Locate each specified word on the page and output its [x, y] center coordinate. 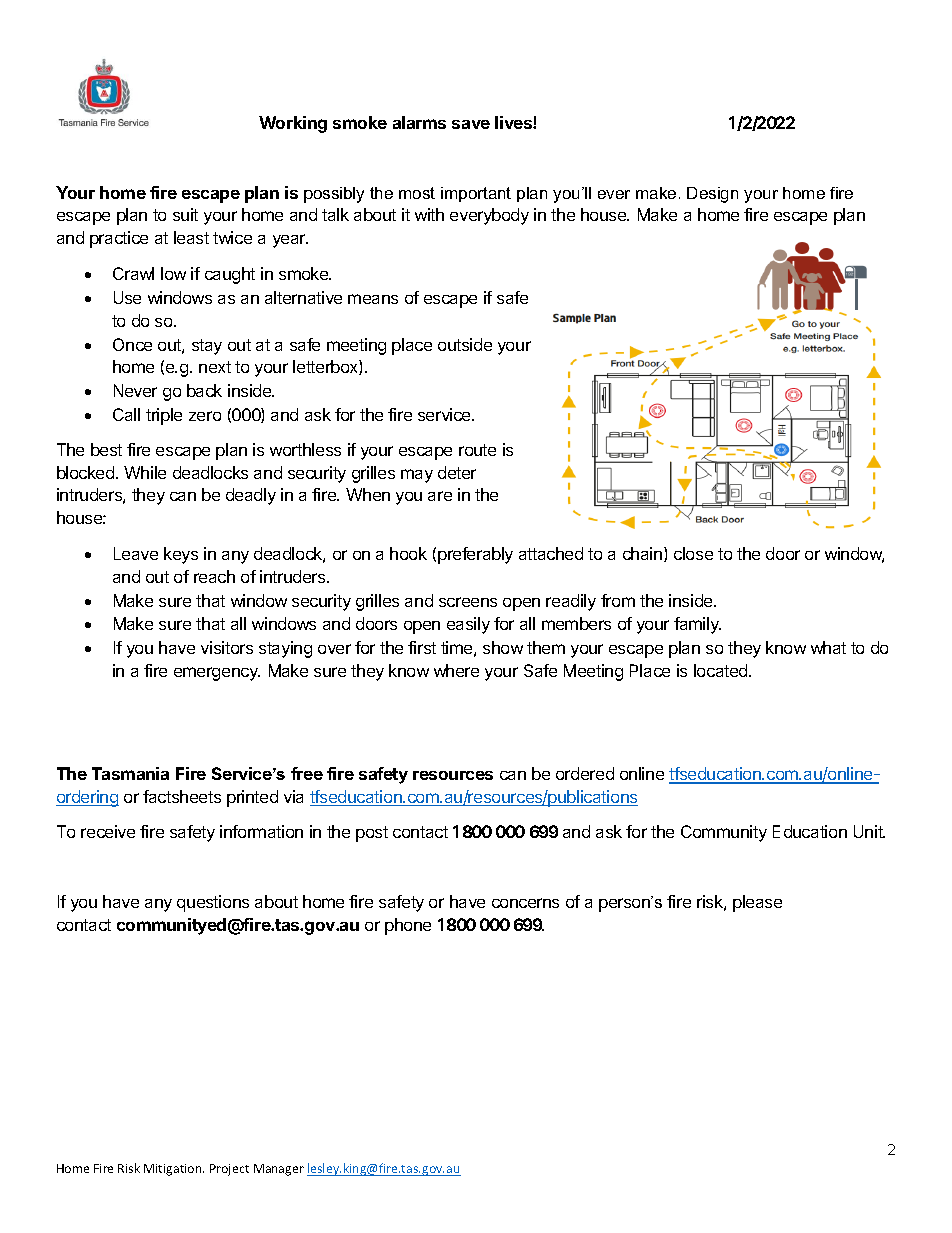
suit [185, 214]
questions [213, 903]
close [693, 553]
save [471, 124]
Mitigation [174, 1170]
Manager [279, 1170]
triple [164, 416]
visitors [227, 647]
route [477, 450]
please [757, 903]
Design [712, 195]
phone [408, 926]
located [722, 670]
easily [468, 625]
